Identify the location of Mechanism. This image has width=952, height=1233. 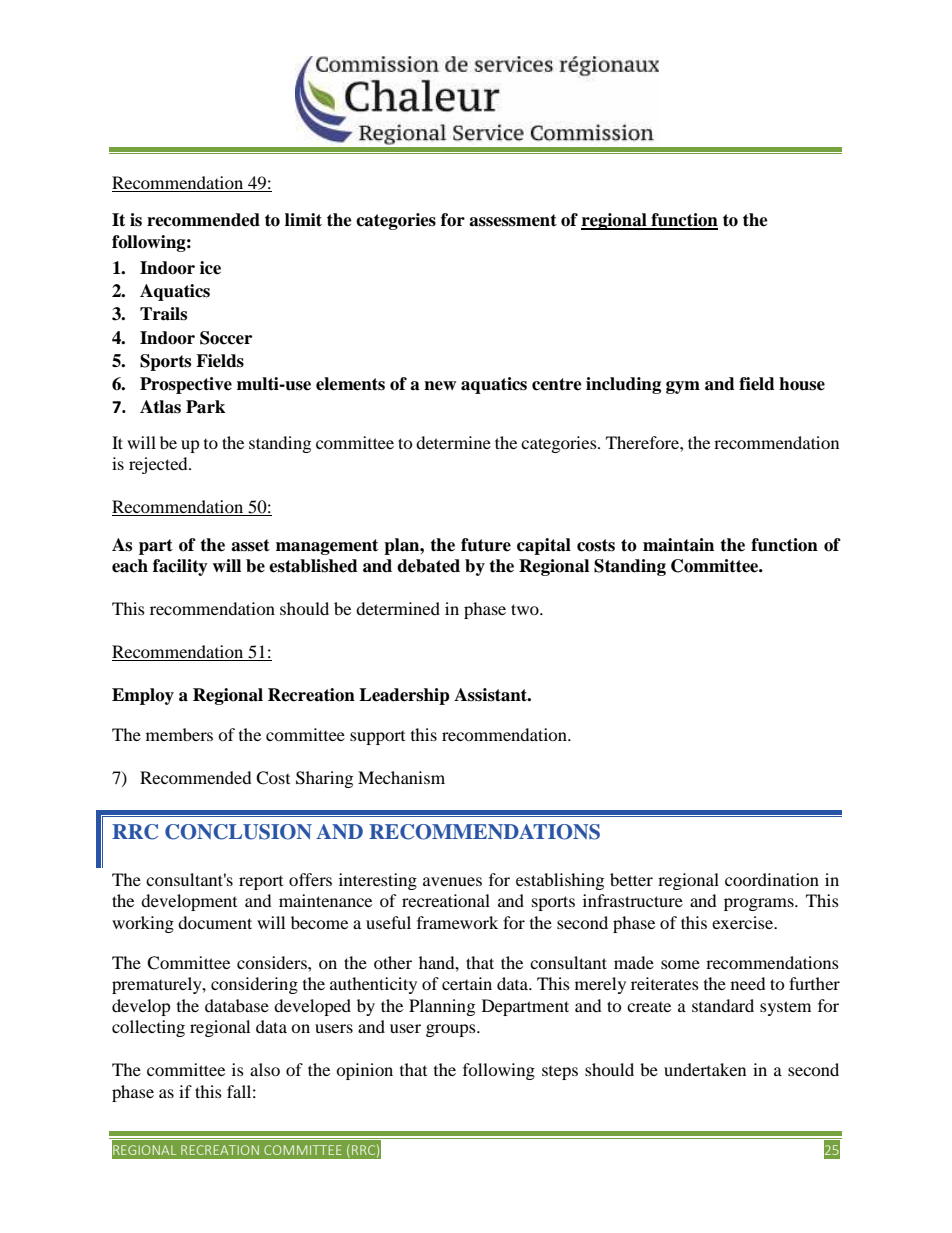
(401, 777).
